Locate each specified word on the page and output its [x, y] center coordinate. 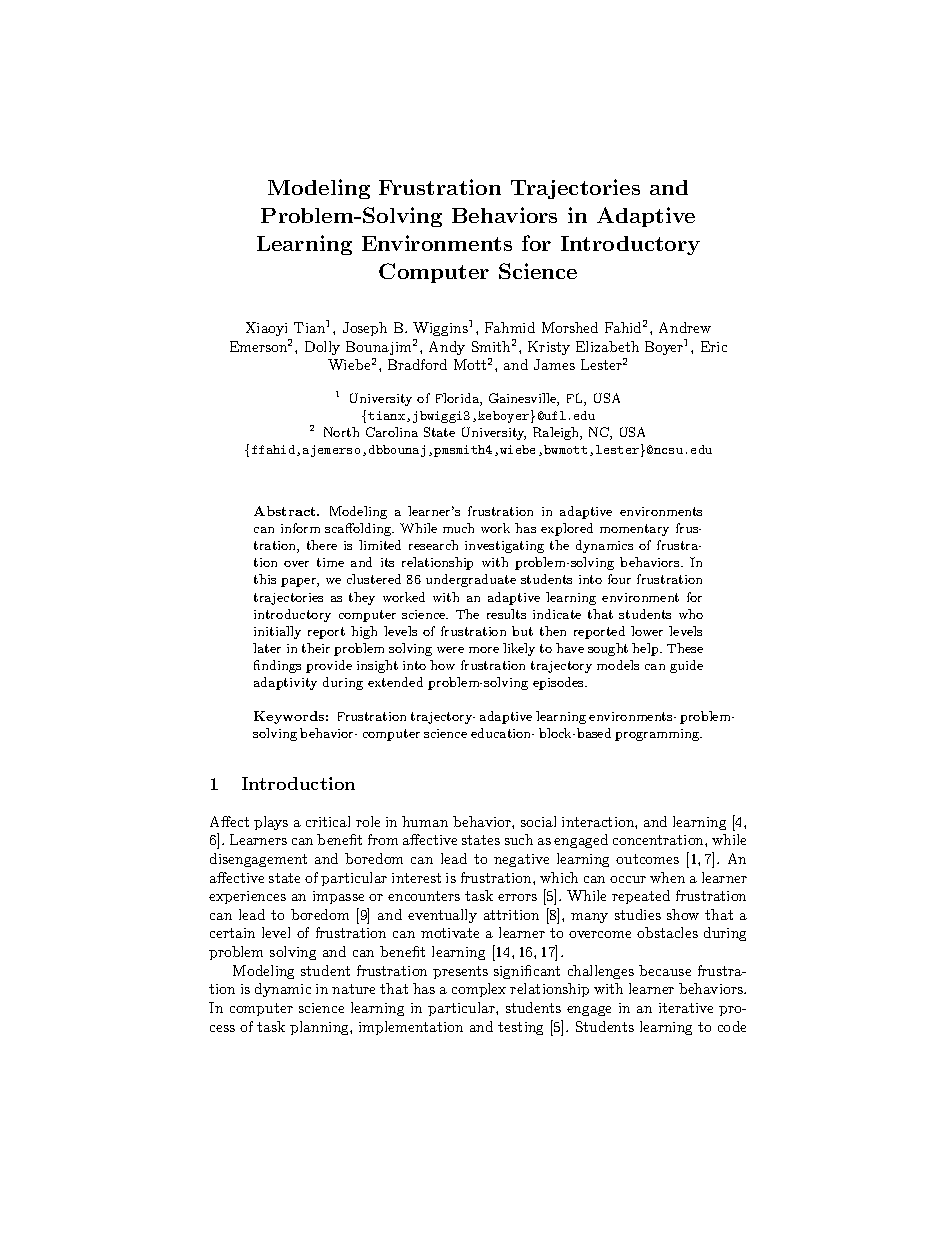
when [667, 877]
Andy [447, 348]
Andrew [685, 327]
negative [521, 860]
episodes [559, 683]
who [691, 614]
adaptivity [285, 683]
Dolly [322, 348]
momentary [634, 530]
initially [277, 632]
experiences [247, 897]
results [506, 614]
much [458, 528]
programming [658, 735]
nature [353, 989]
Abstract [286, 511]
